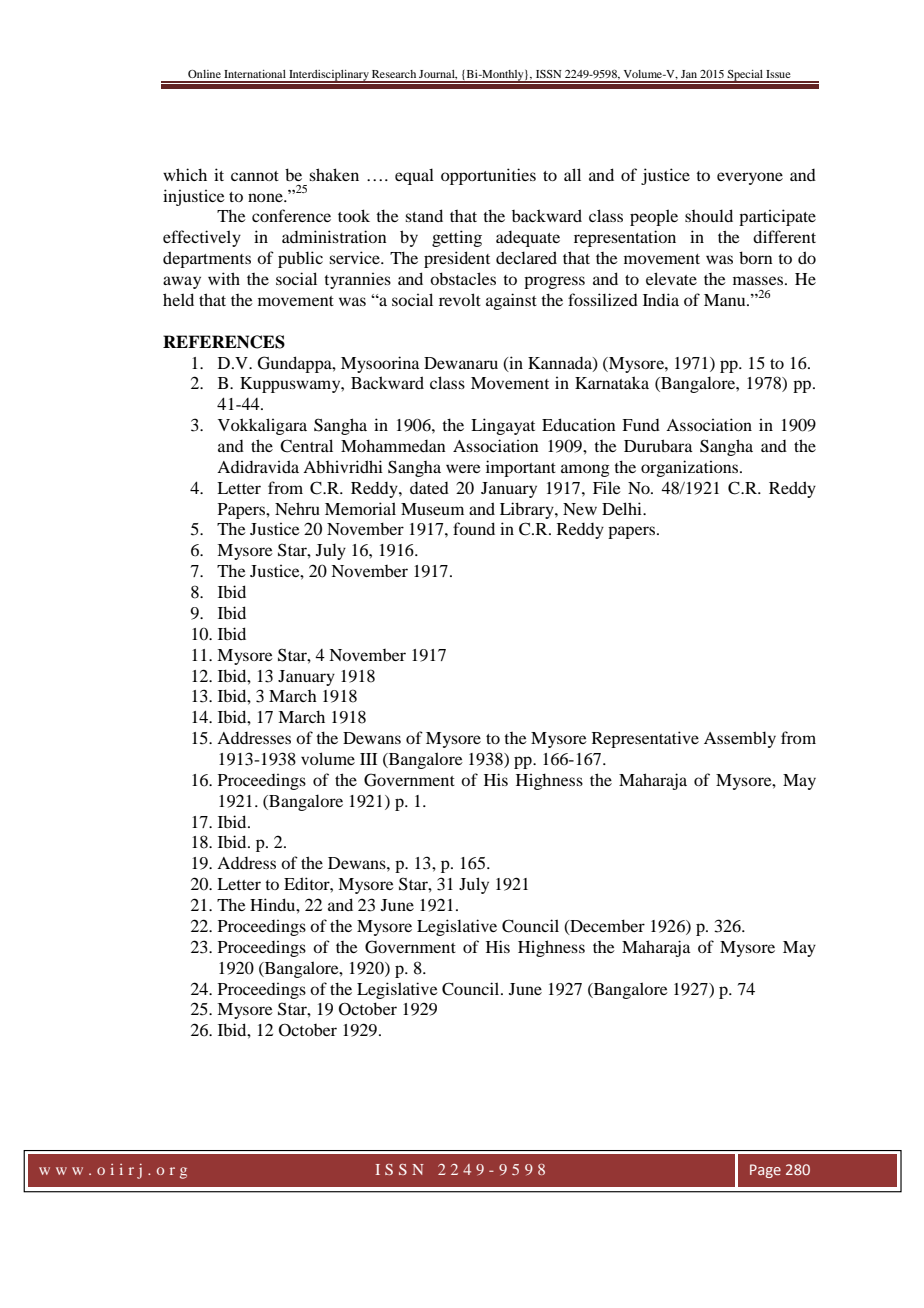  I want to click on REFERENCES, so click(224, 342).
